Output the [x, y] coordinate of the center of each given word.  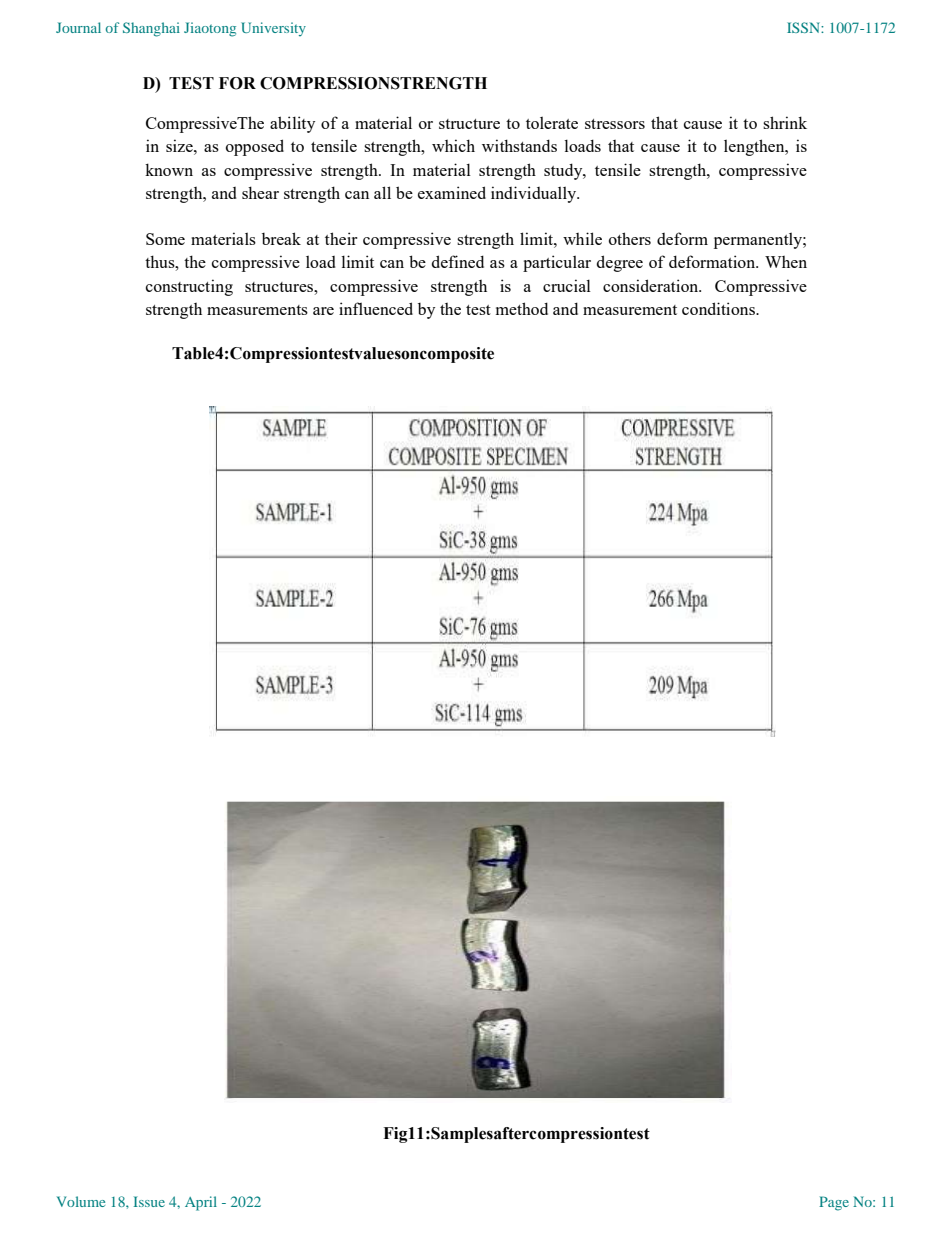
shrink [785, 122]
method [522, 308]
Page [834, 1203]
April [201, 1203]
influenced [376, 308]
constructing [189, 287]
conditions [719, 308]
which [453, 145]
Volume [81, 1201]
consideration [652, 285]
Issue [149, 1201]
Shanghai [151, 29]
